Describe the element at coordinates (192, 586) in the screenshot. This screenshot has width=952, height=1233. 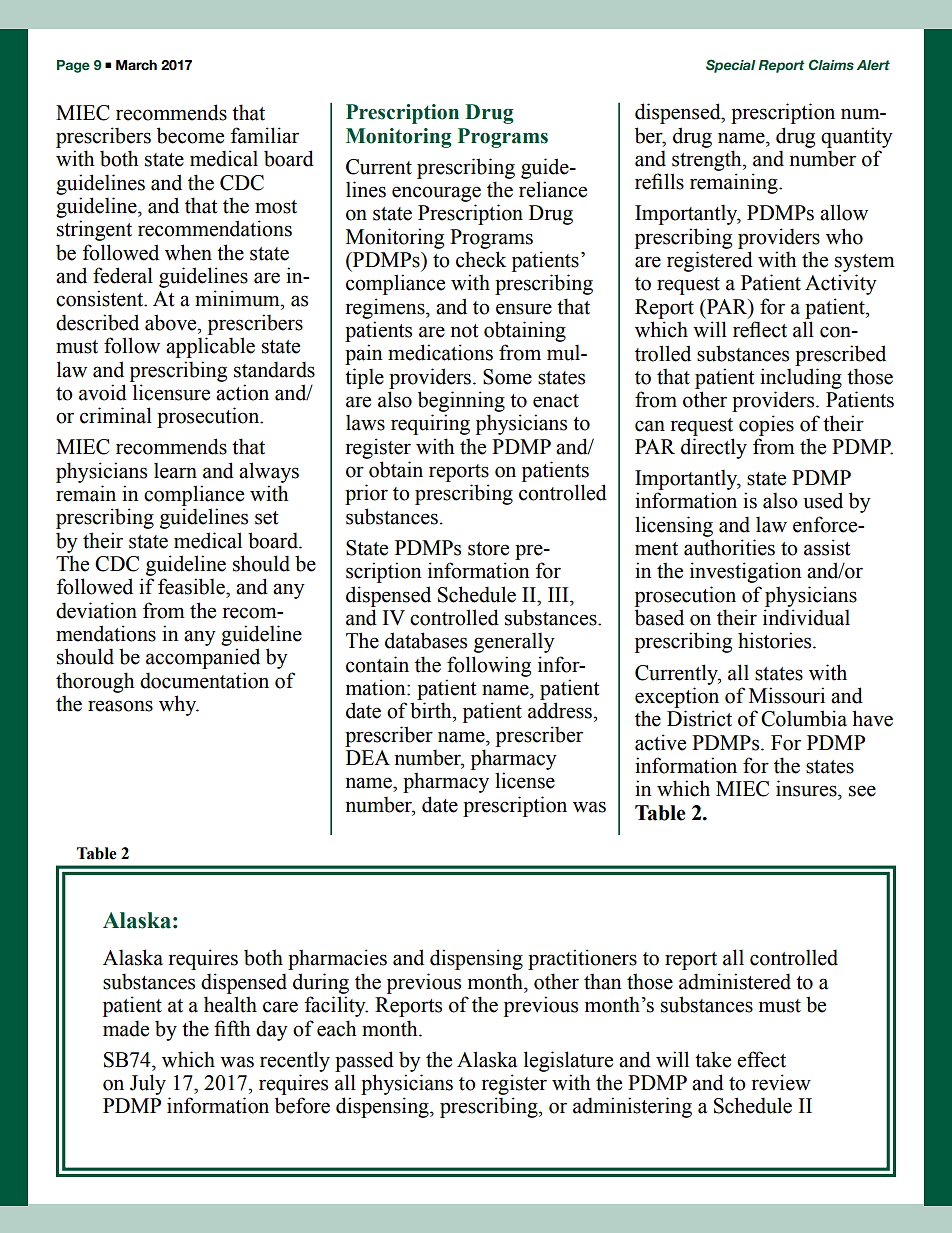
I see `feasible` at that location.
